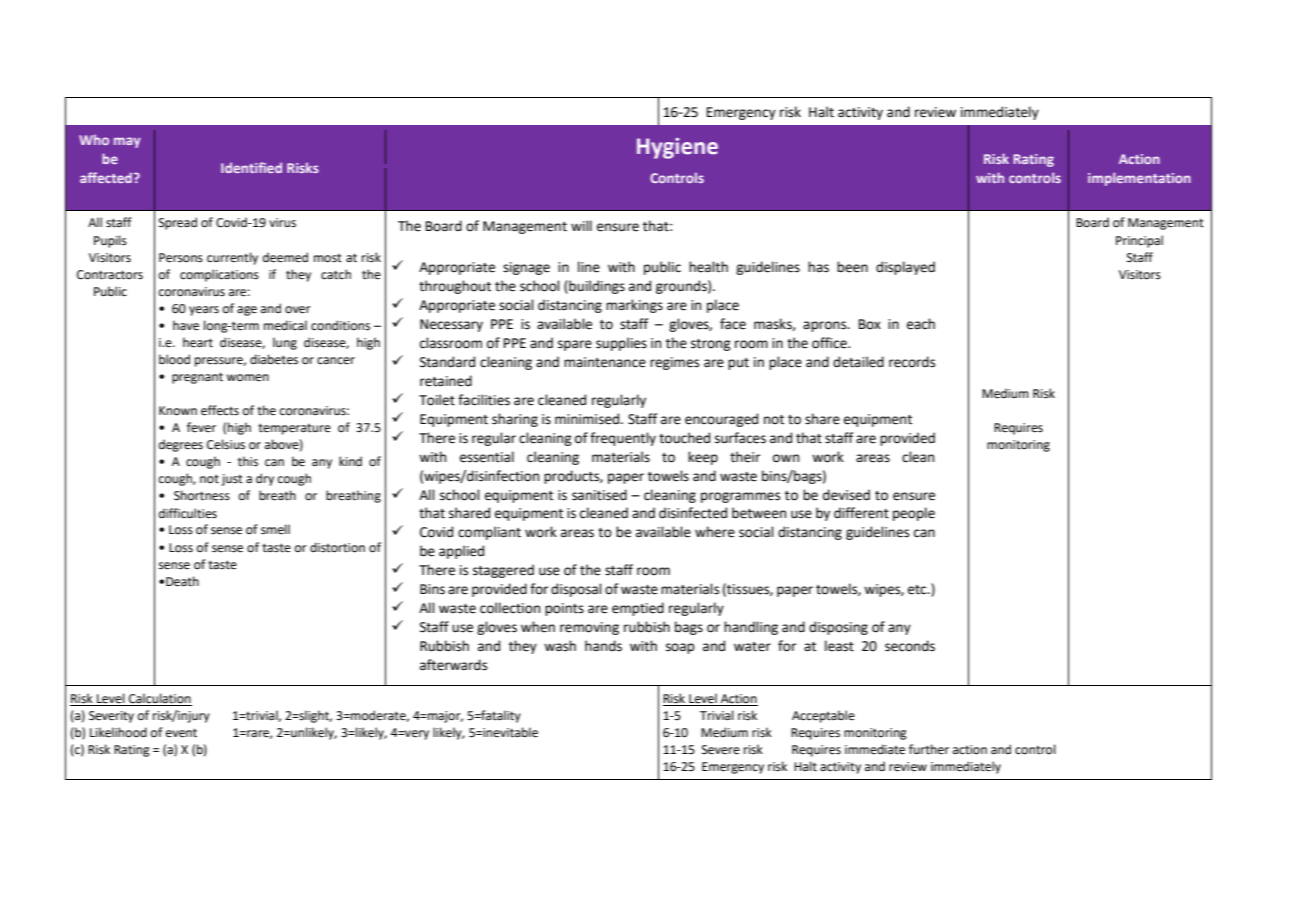  Describe the element at coordinates (721, 750) in the screenshot. I see `Severe` at that location.
